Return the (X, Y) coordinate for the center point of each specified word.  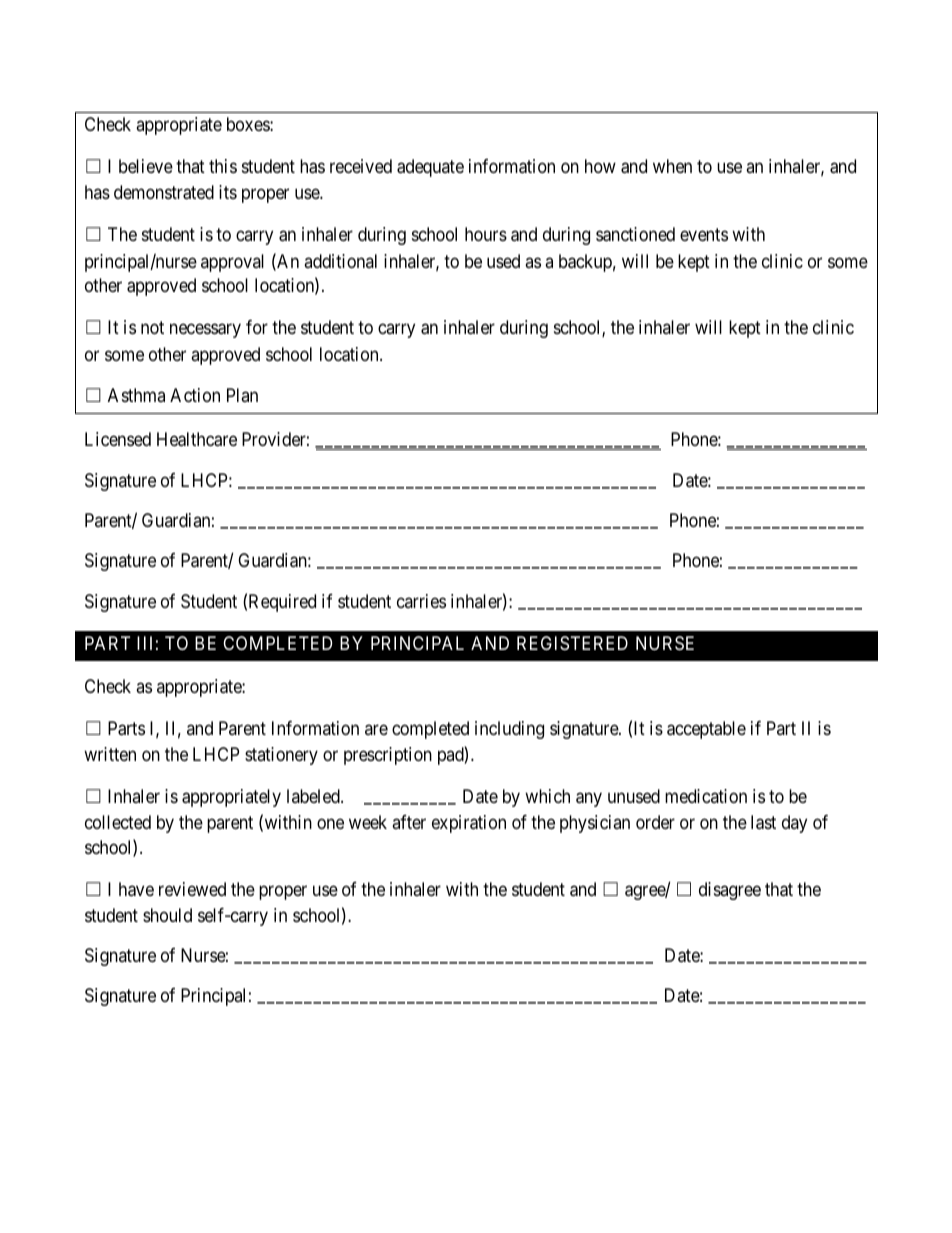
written (110, 754)
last (763, 822)
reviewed (192, 889)
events (704, 234)
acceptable (706, 730)
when (672, 166)
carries (421, 601)
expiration (469, 824)
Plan (242, 395)
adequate (430, 168)
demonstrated (164, 192)
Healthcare (197, 439)
